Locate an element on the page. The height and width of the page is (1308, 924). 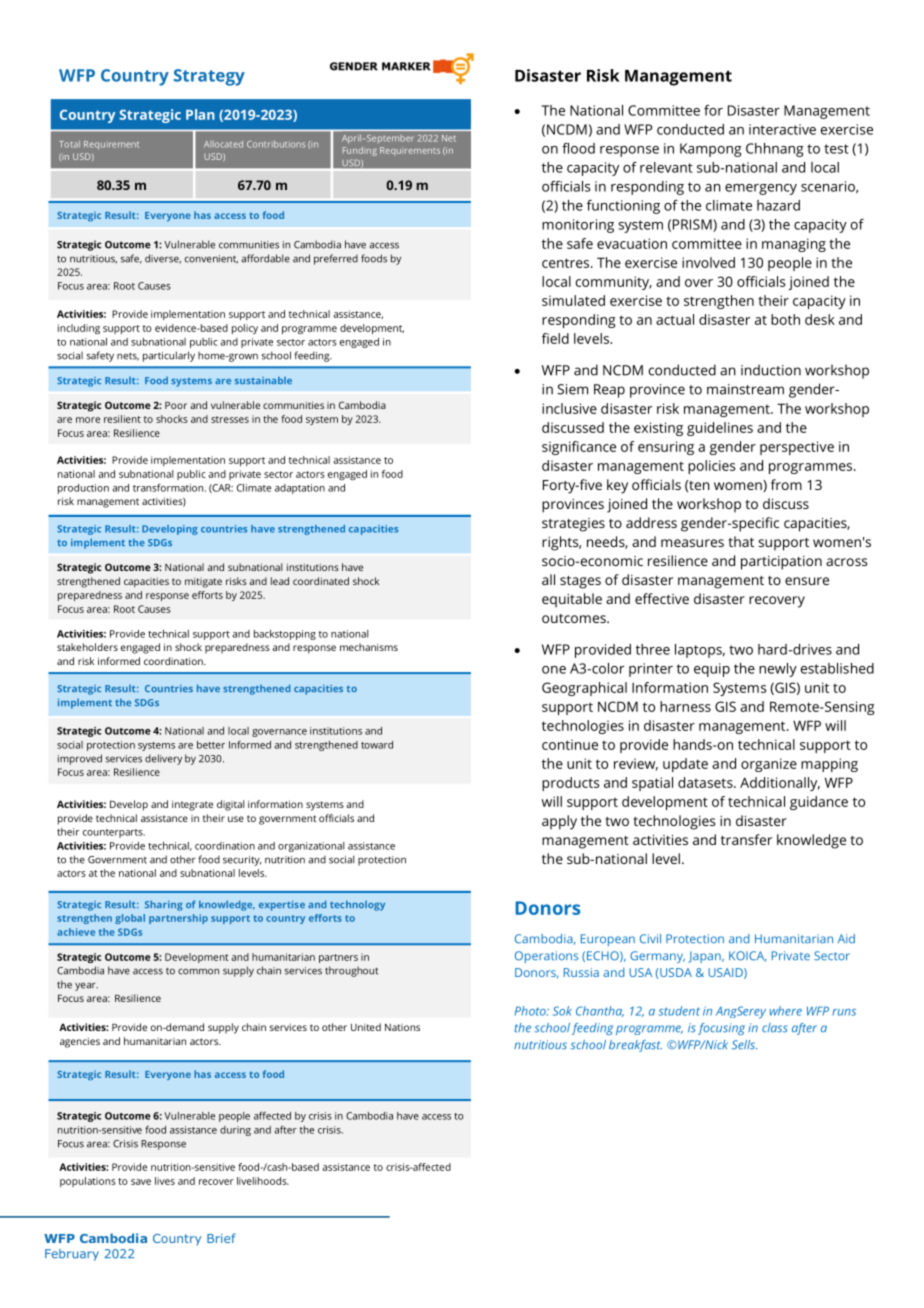
mechanisms is located at coordinates (369, 647).
